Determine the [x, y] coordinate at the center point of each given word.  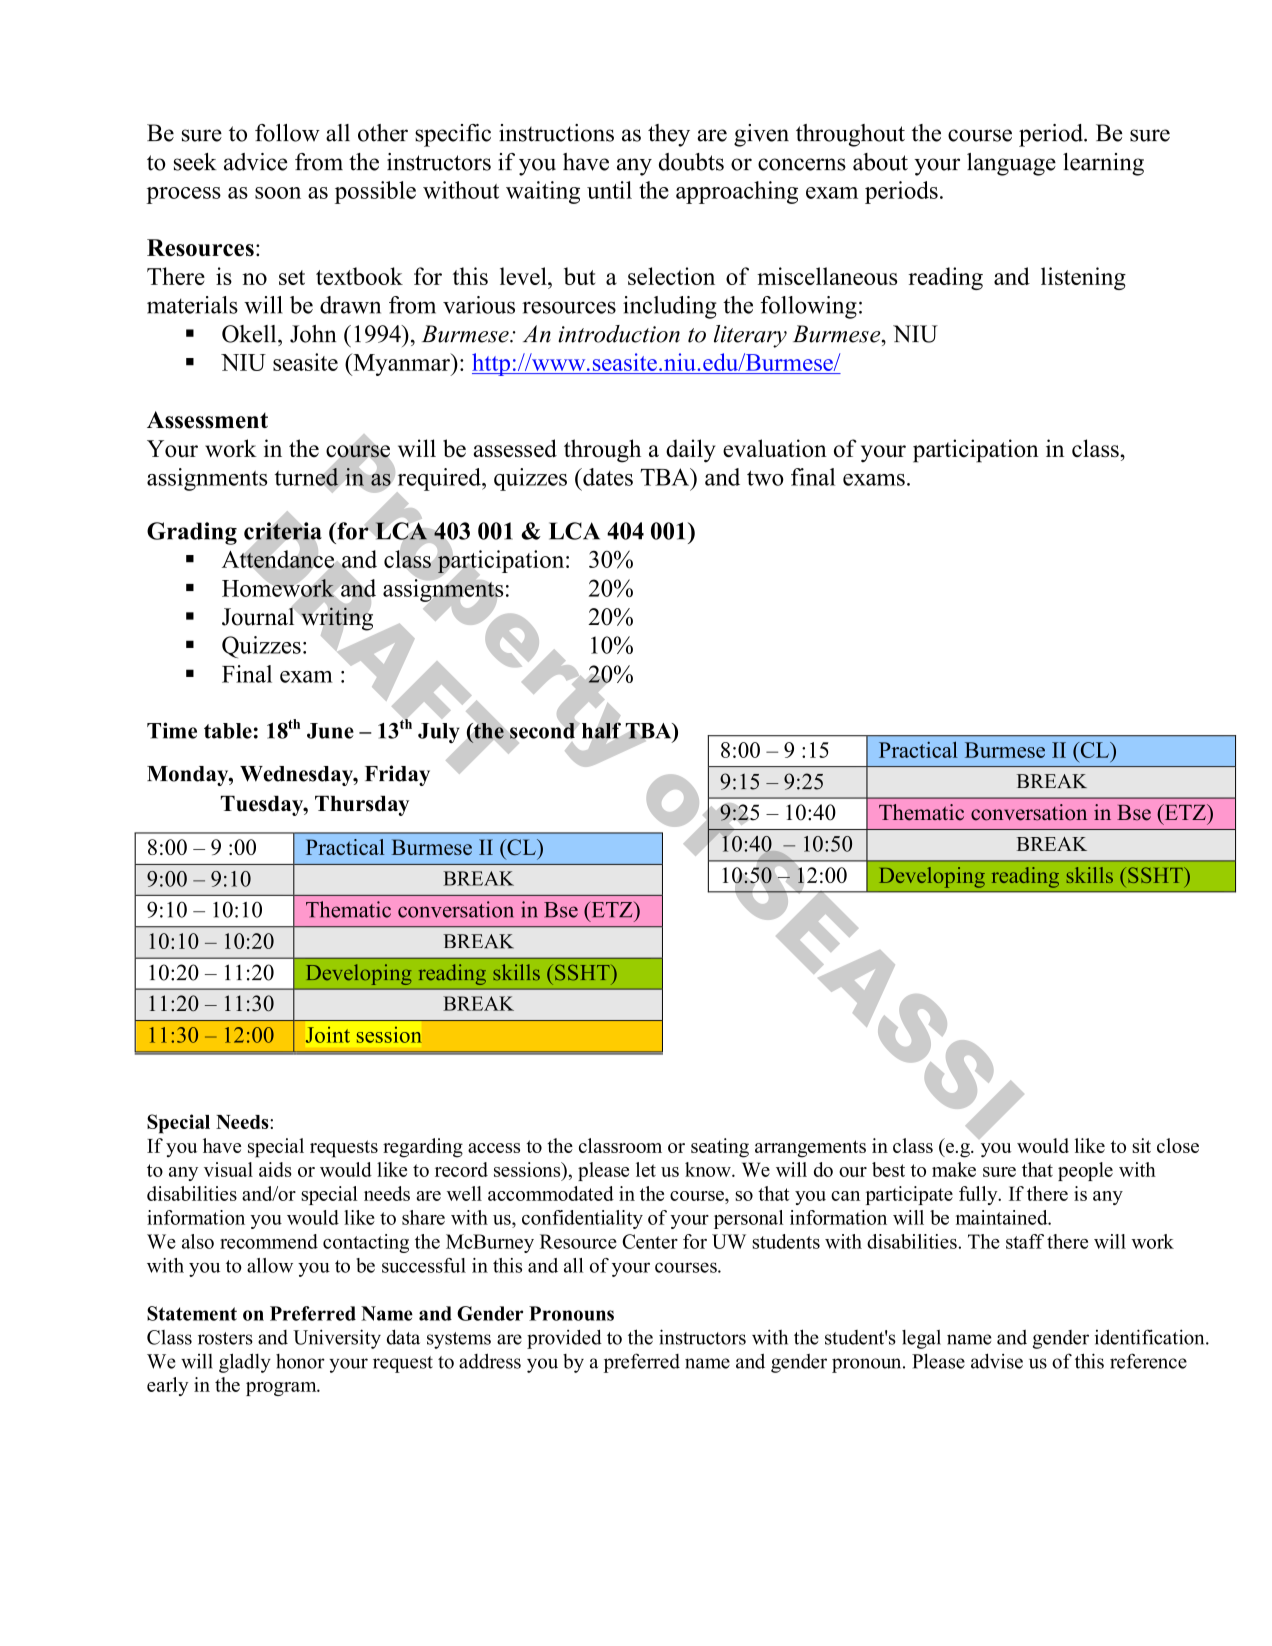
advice [255, 162]
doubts [691, 162]
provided [564, 1339]
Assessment [207, 420]
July [440, 734]
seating [720, 1148]
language [1011, 164]
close [1178, 1145]
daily [691, 451]
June [330, 731]
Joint [328, 1034]
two [765, 478]
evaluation [775, 448]
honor [300, 1361]
